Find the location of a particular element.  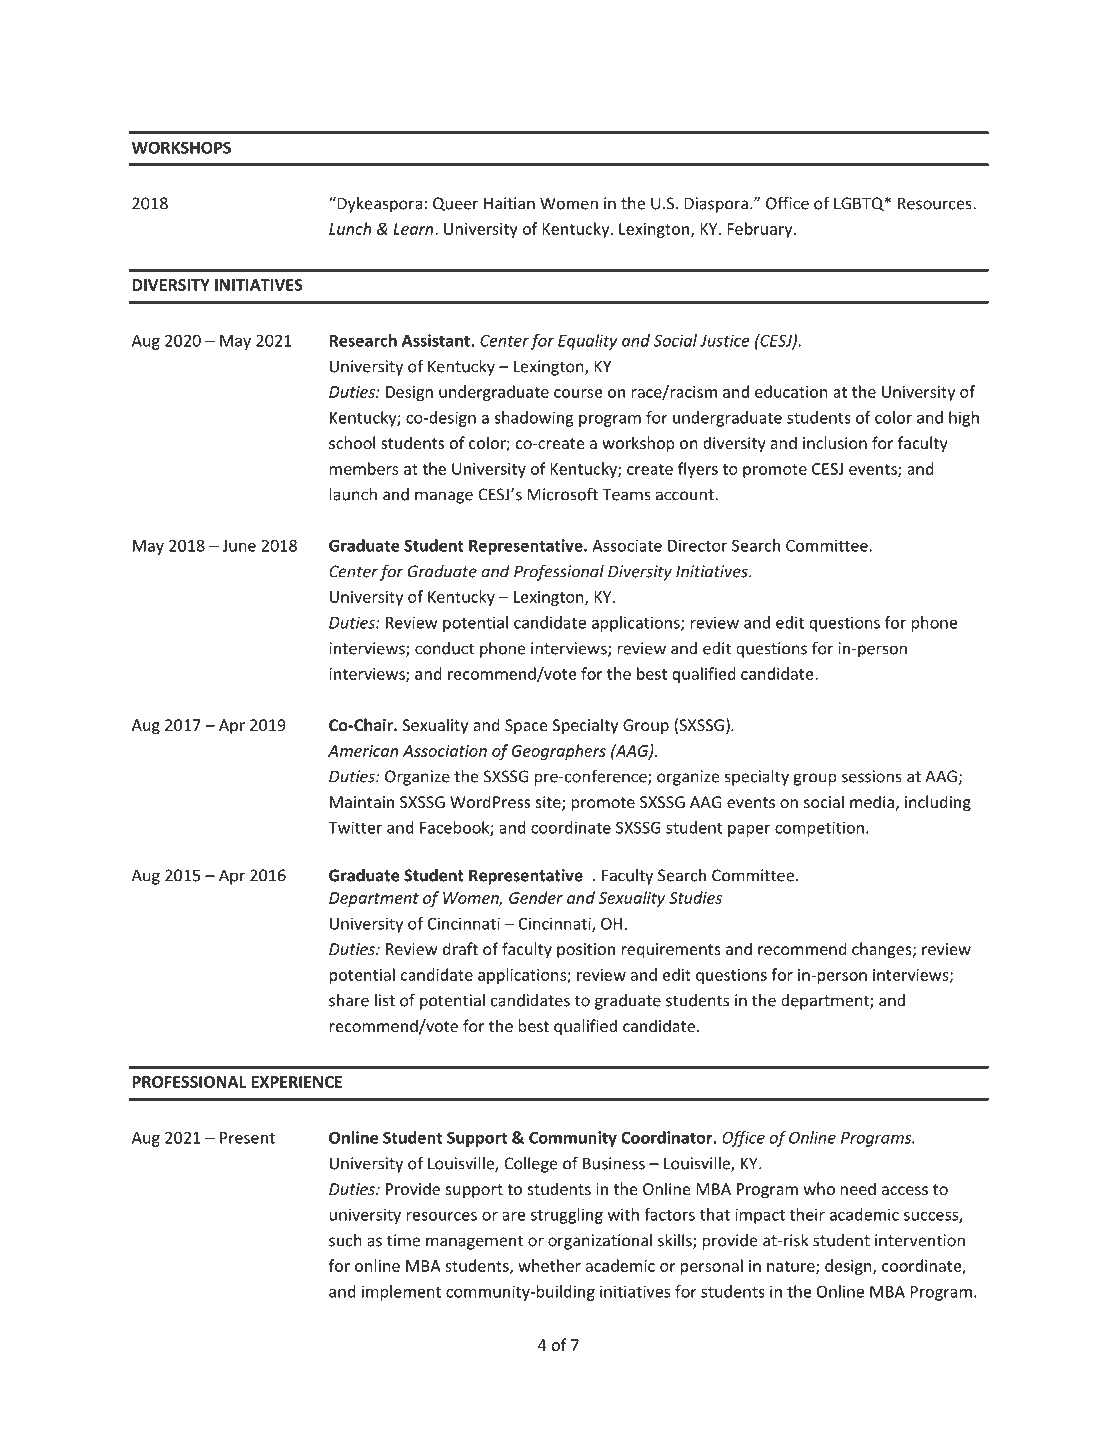

American is located at coordinates (363, 751).
